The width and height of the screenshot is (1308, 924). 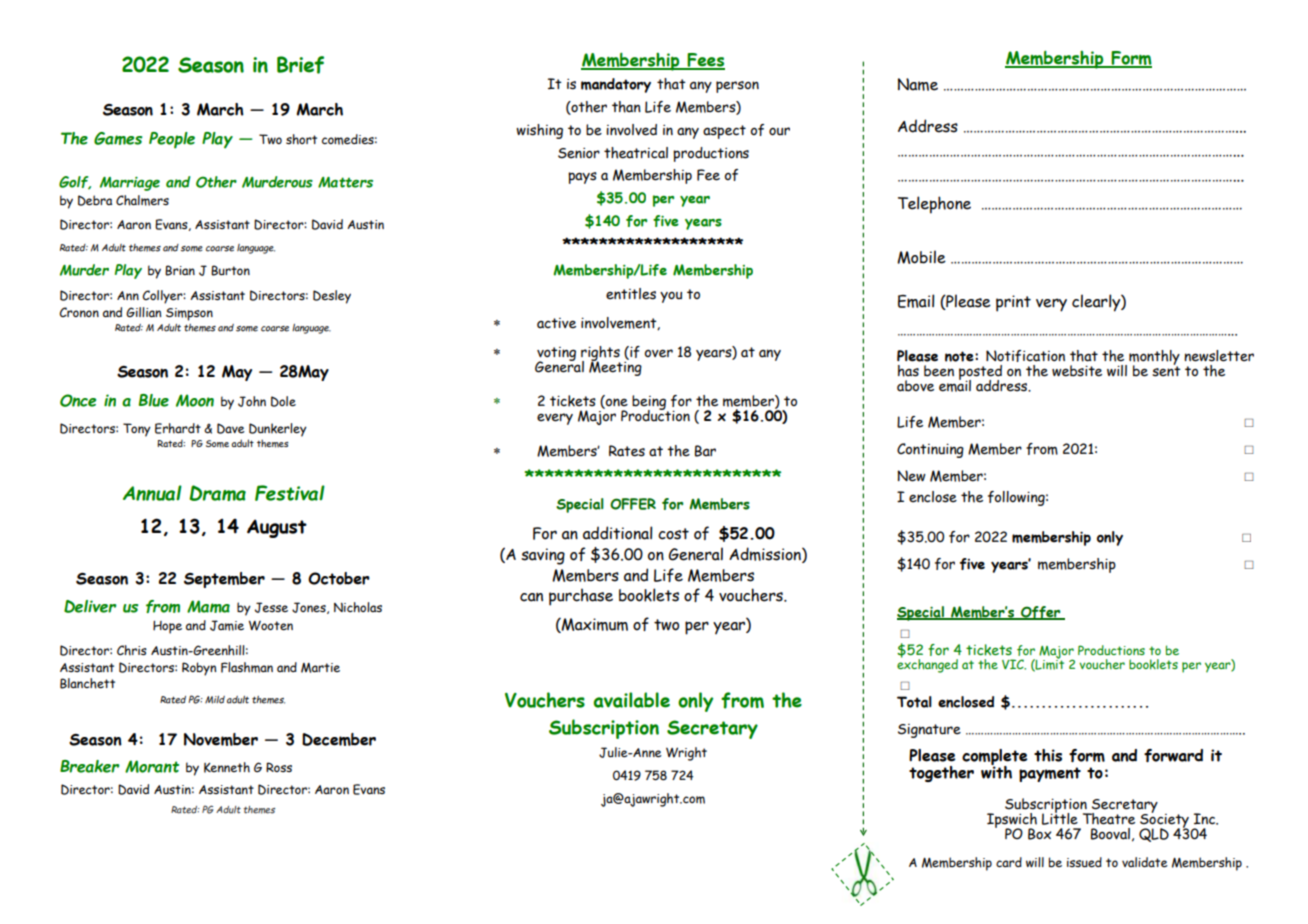 What do you see at coordinates (195, 400) in the screenshot?
I see `Moon` at bounding box center [195, 400].
